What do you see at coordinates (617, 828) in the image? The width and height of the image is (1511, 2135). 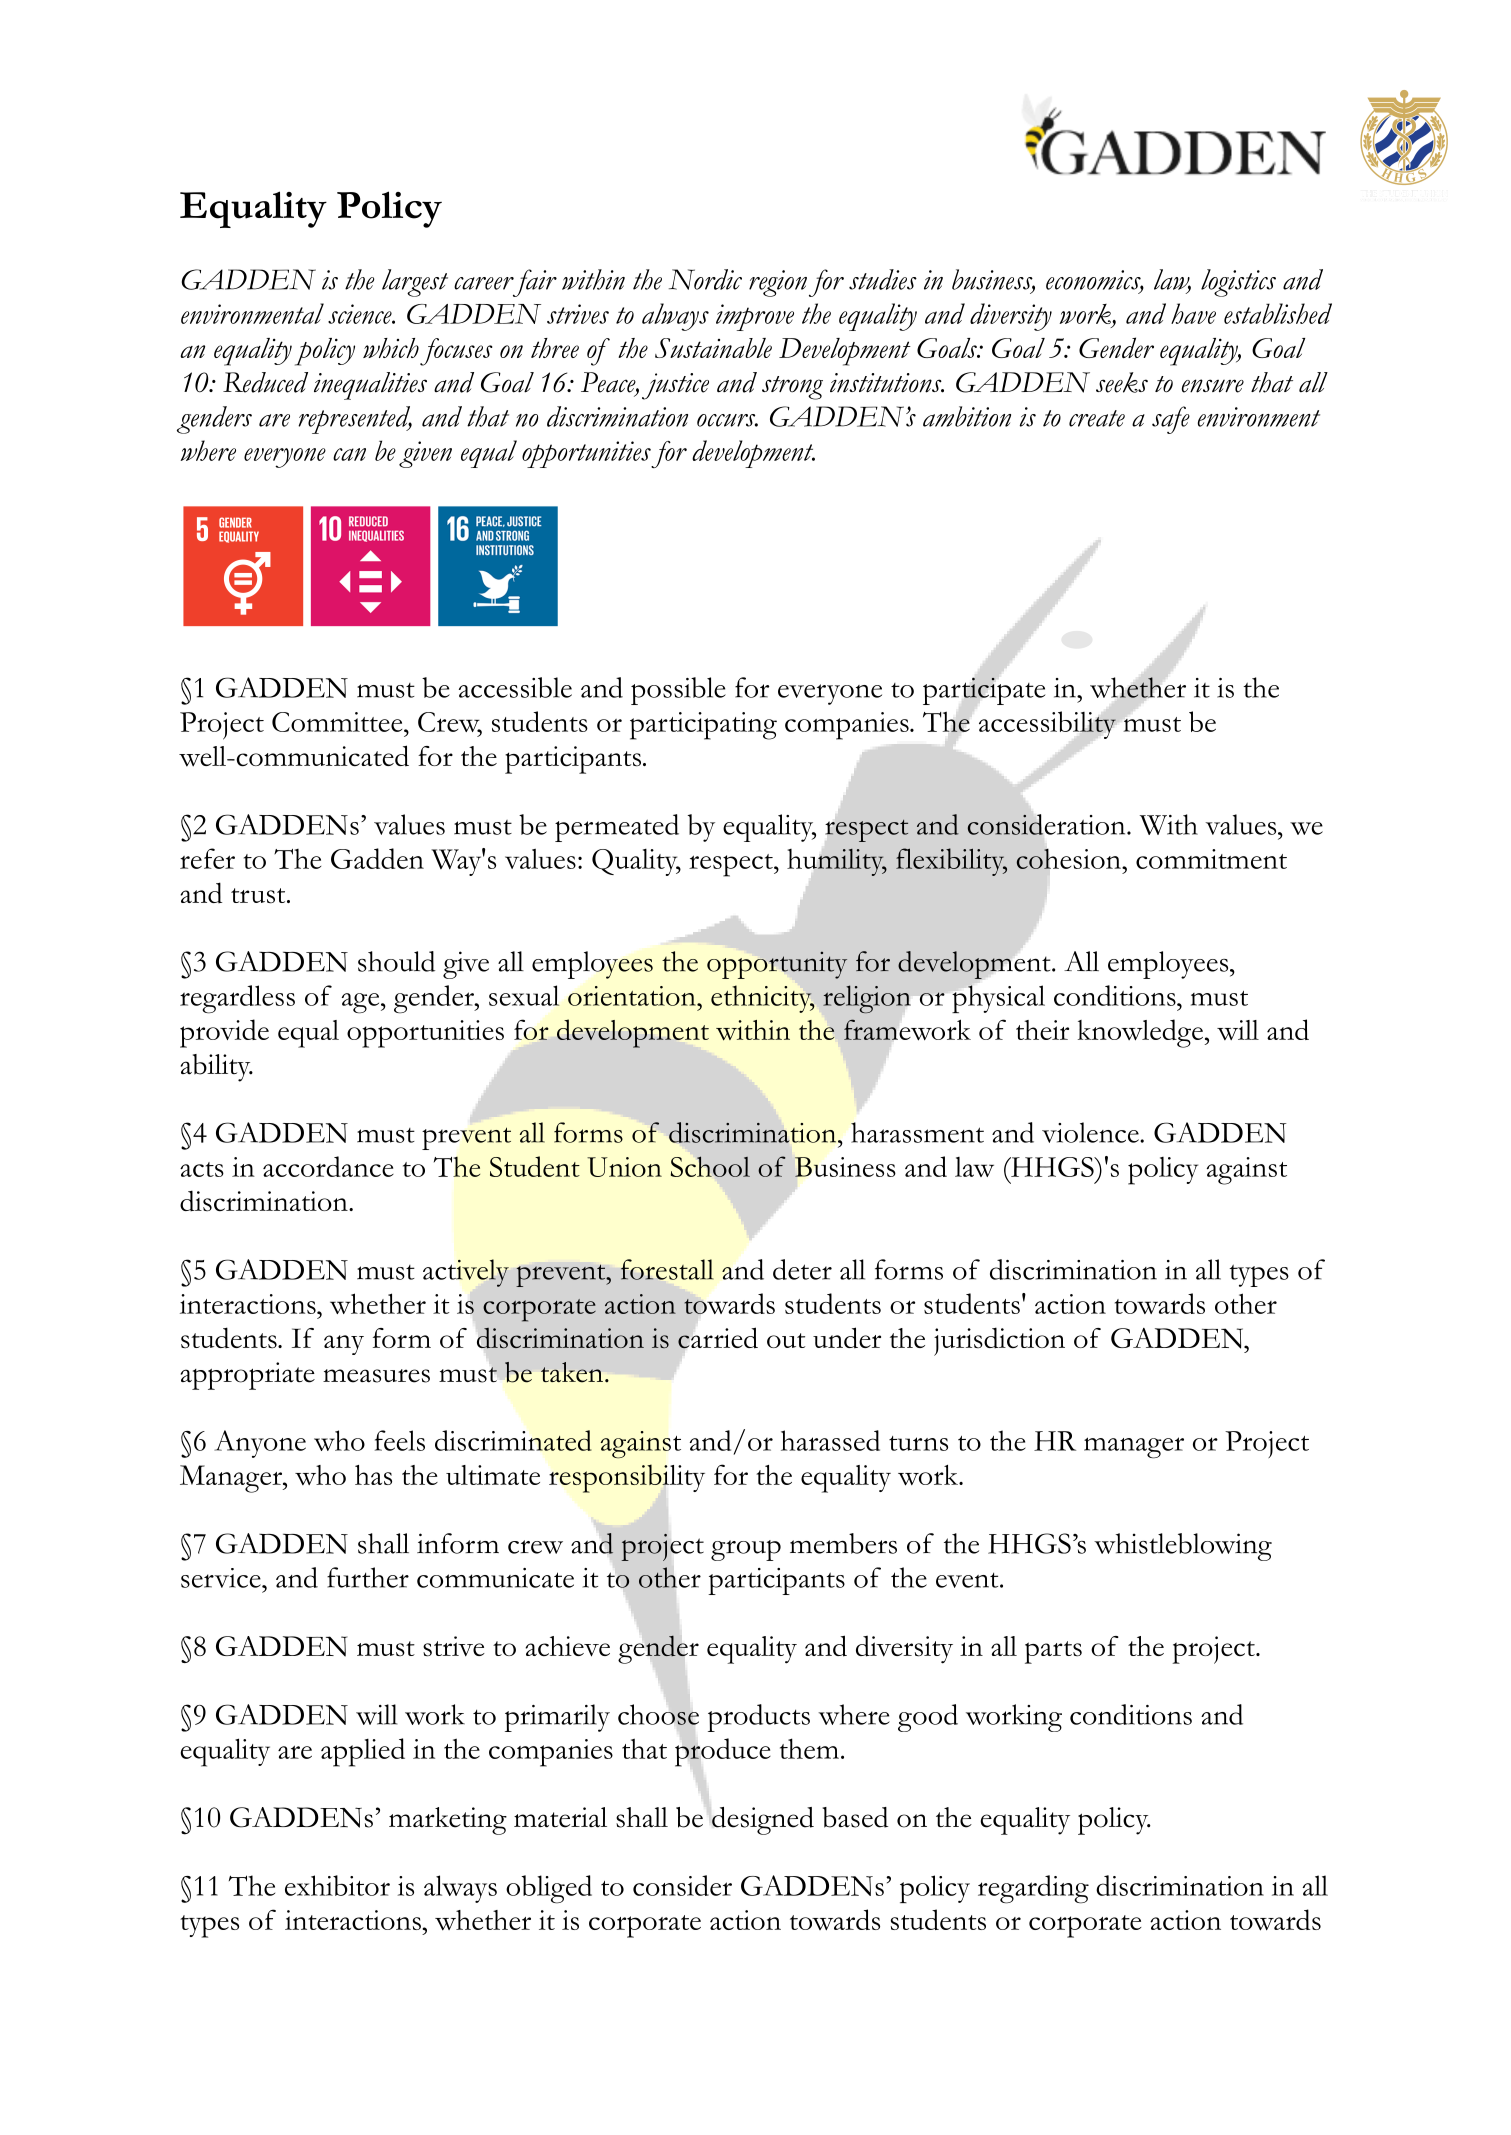 I see `permeated` at bounding box center [617, 828].
